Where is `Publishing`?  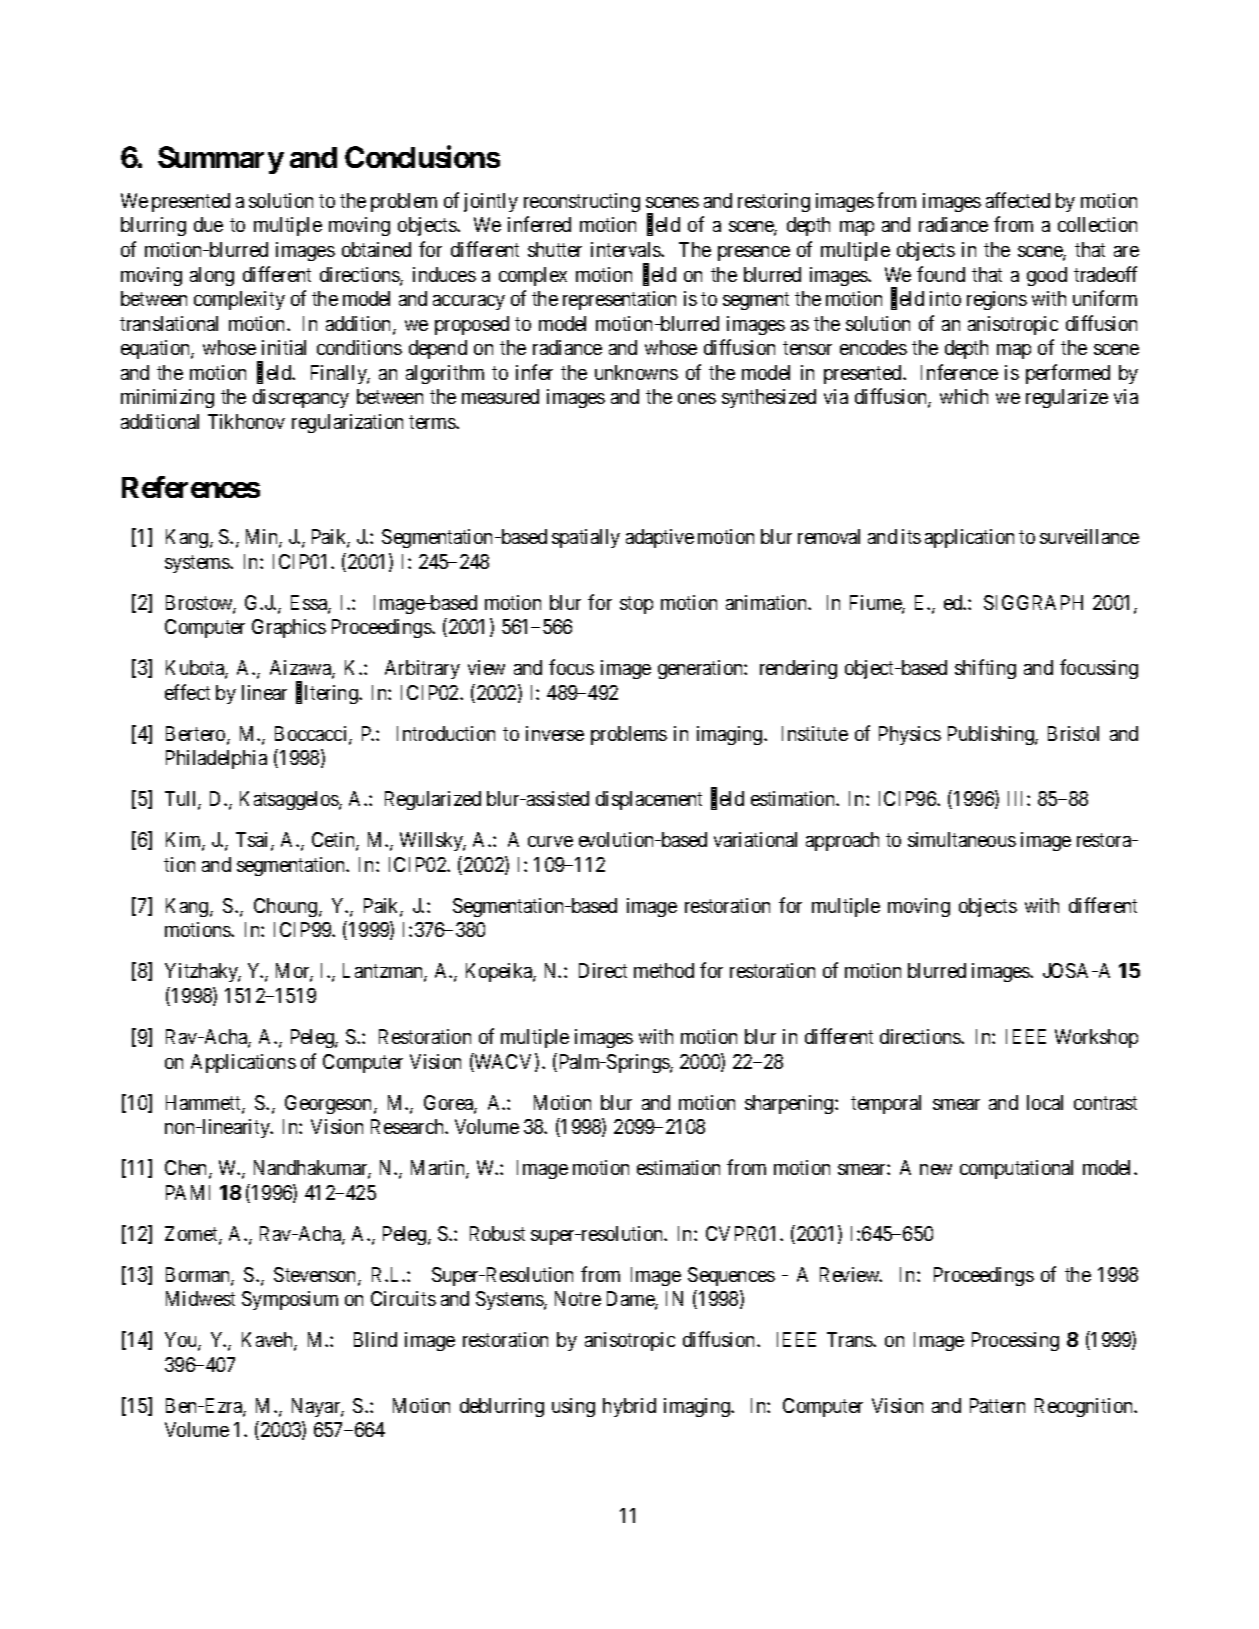
Publishing is located at coordinates (992, 735).
